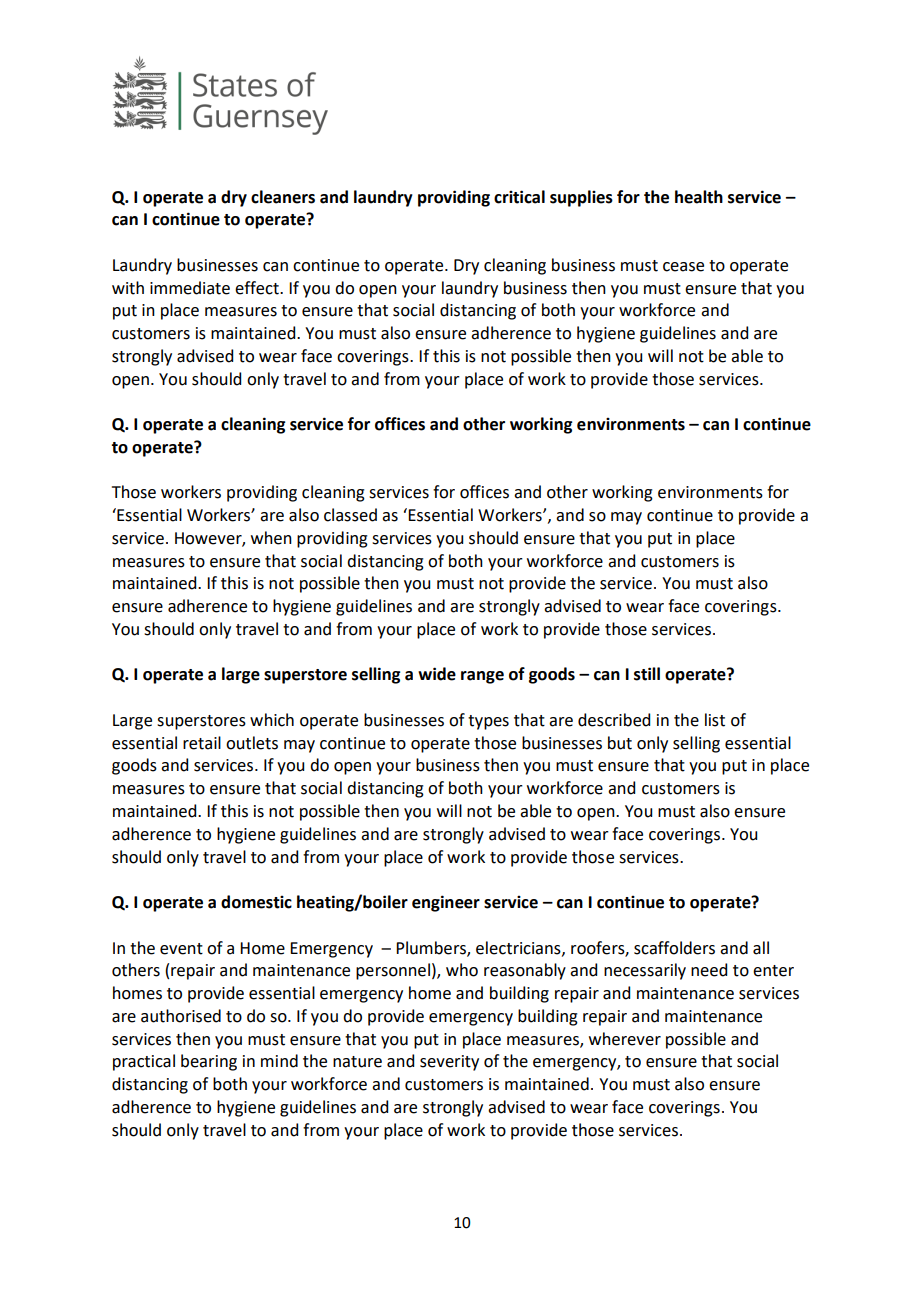 The image size is (924, 1308). I want to click on bearing, so click(209, 1062).
